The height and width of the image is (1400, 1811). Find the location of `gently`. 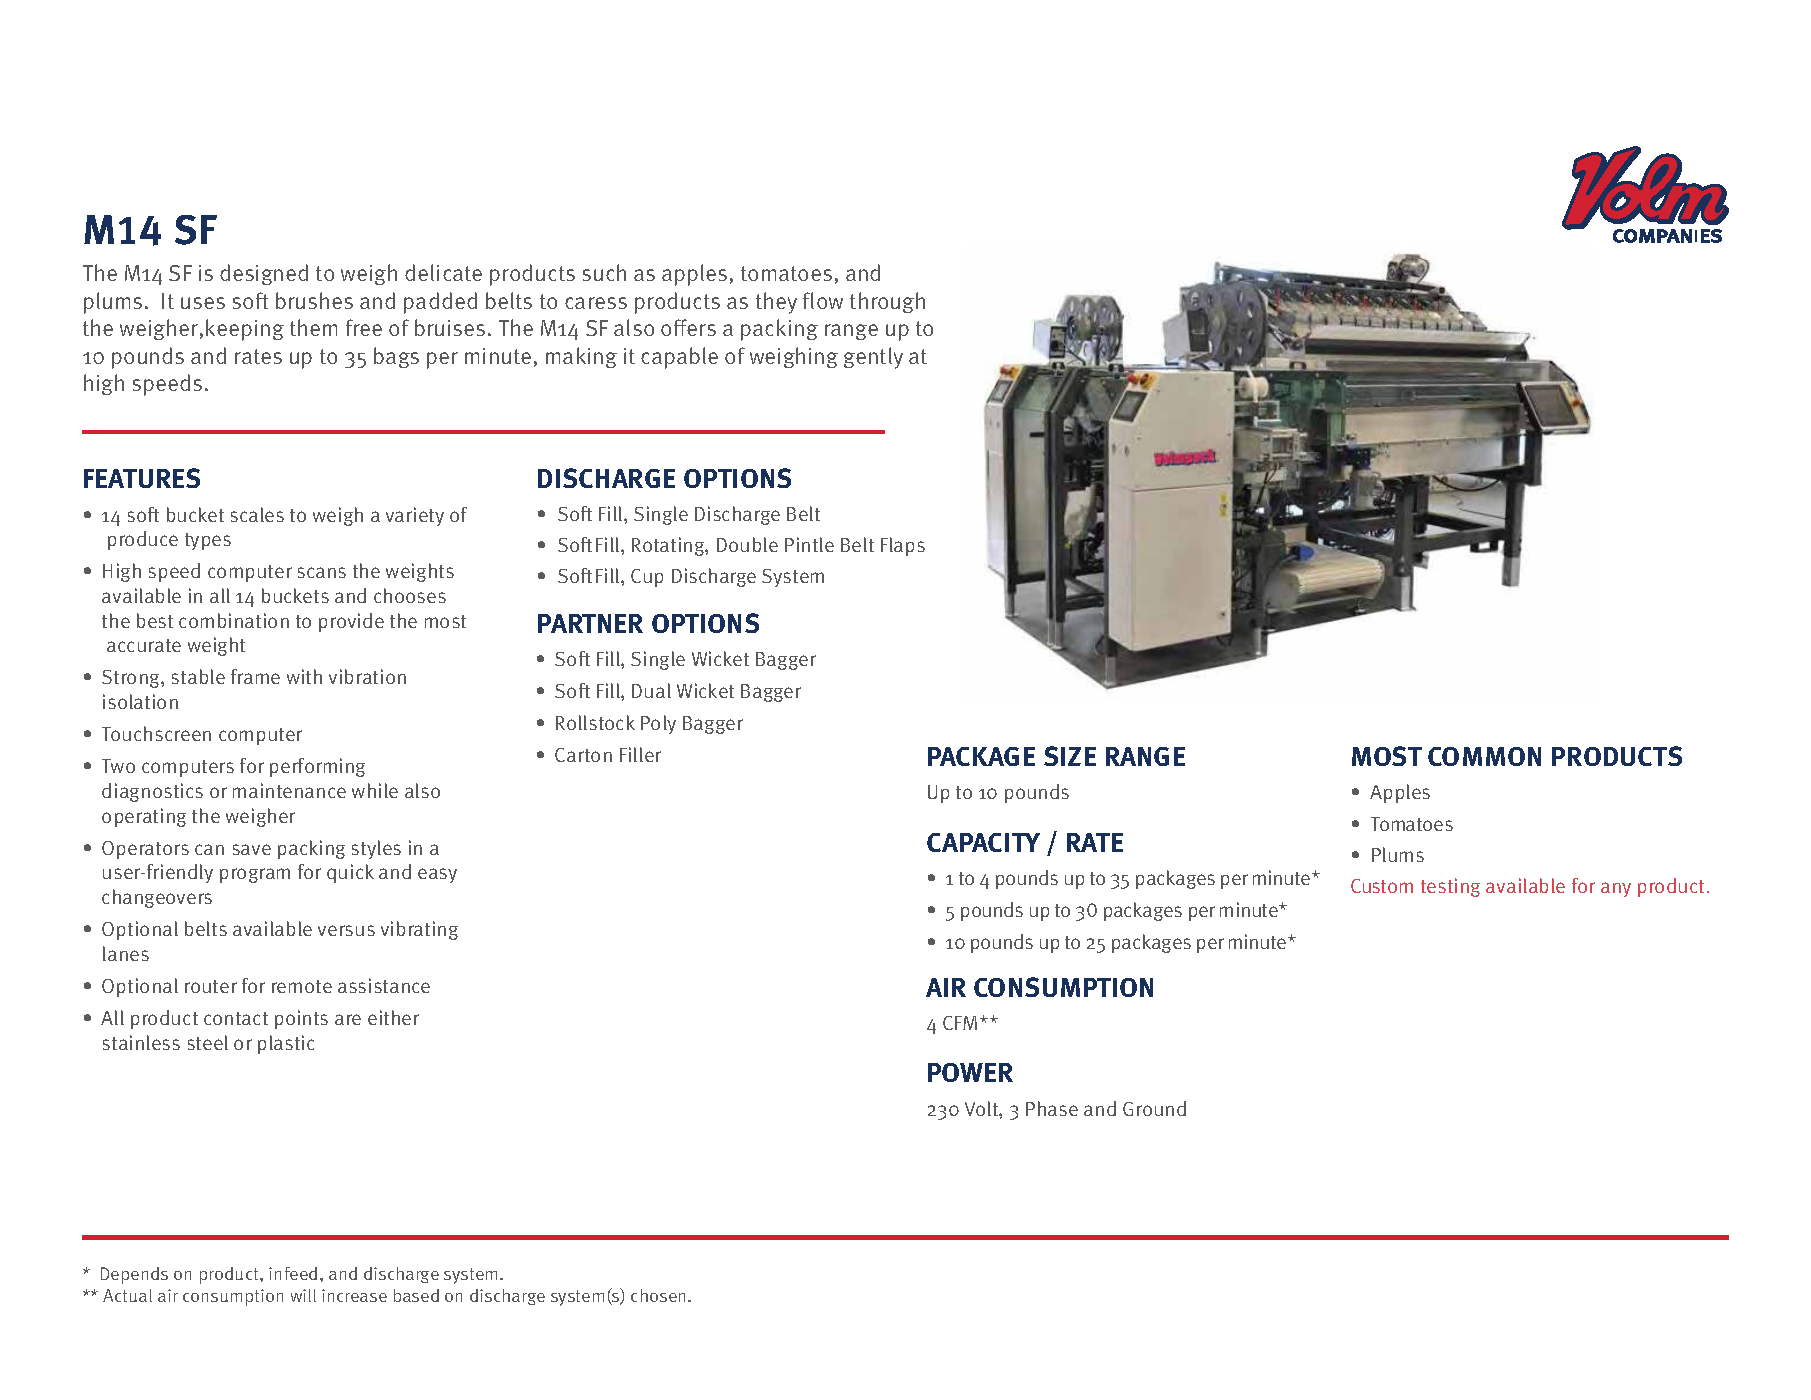

gently is located at coordinates (873, 358).
